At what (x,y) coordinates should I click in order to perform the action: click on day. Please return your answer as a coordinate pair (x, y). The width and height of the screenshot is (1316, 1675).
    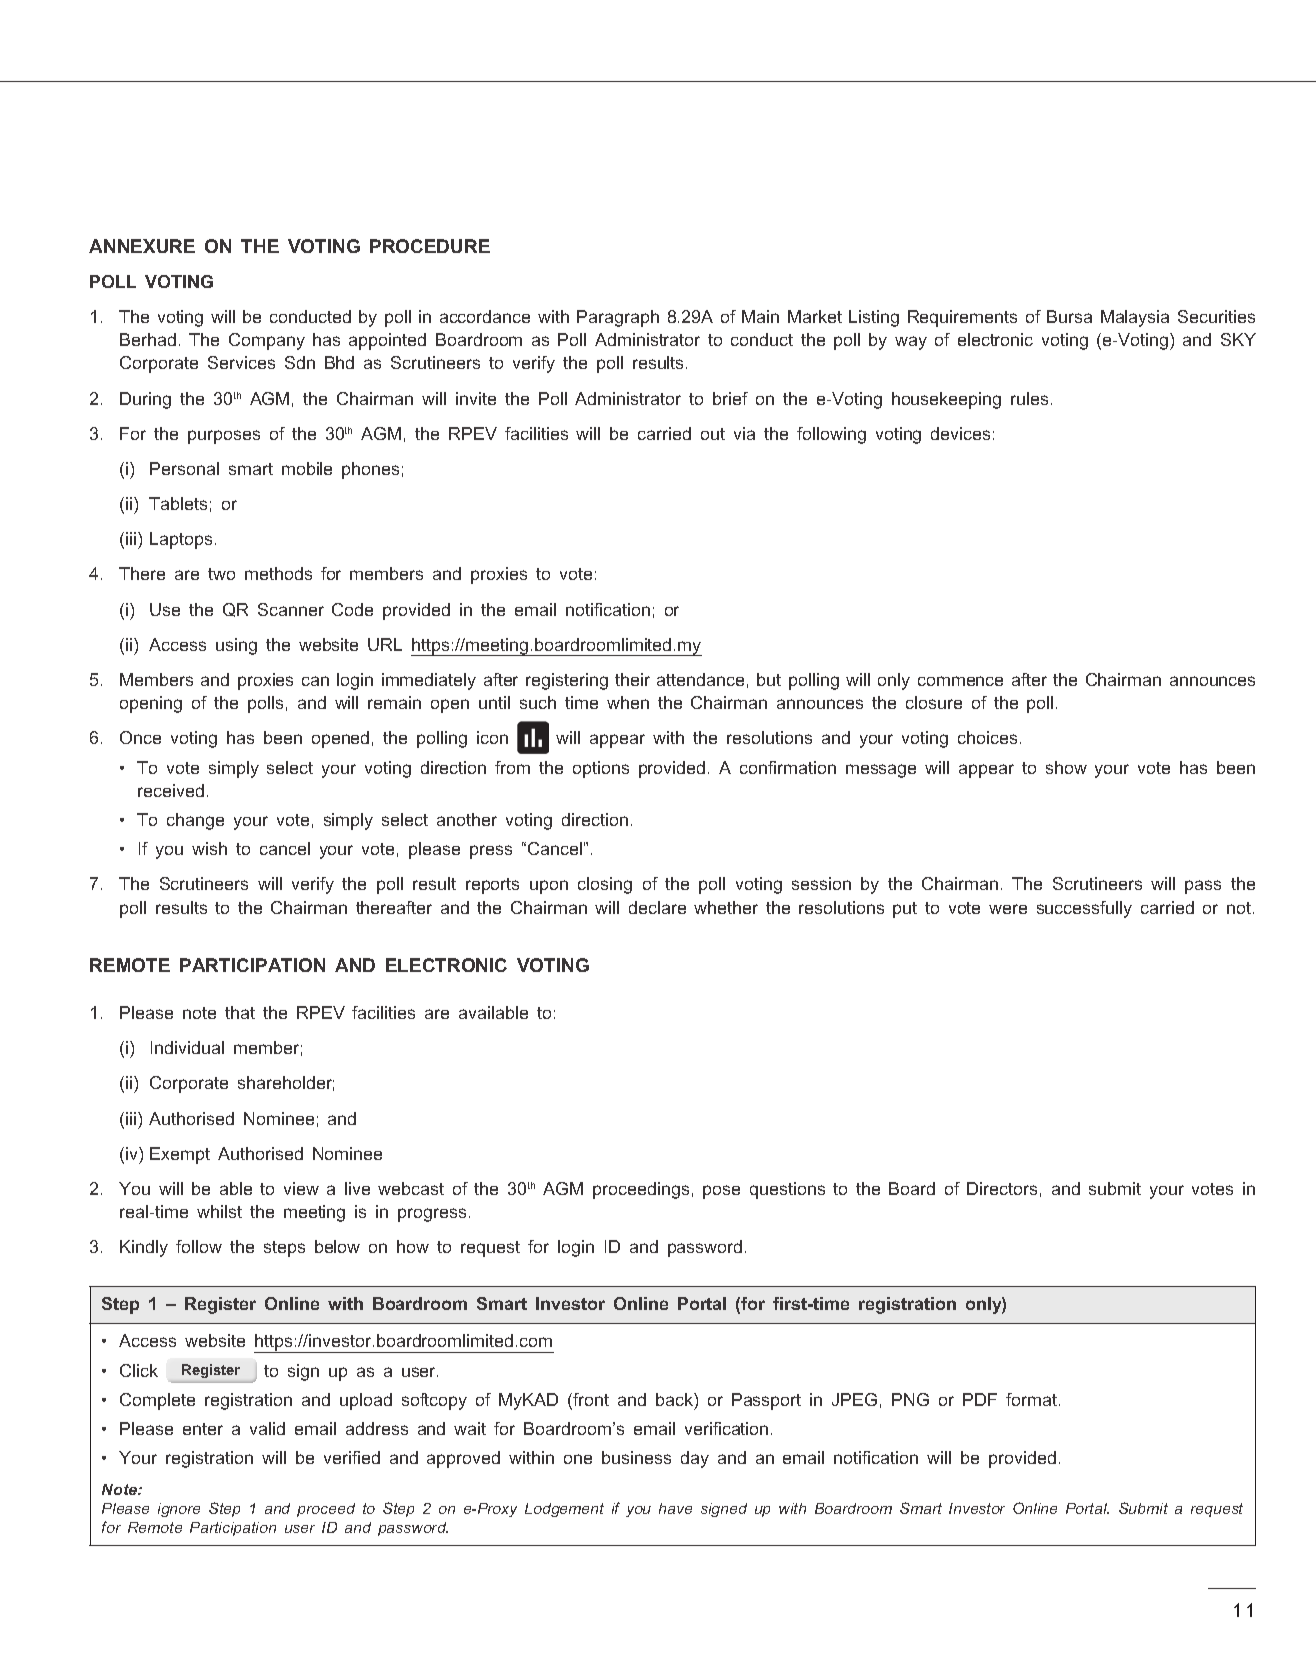
    Looking at the image, I should click on (695, 1459).
